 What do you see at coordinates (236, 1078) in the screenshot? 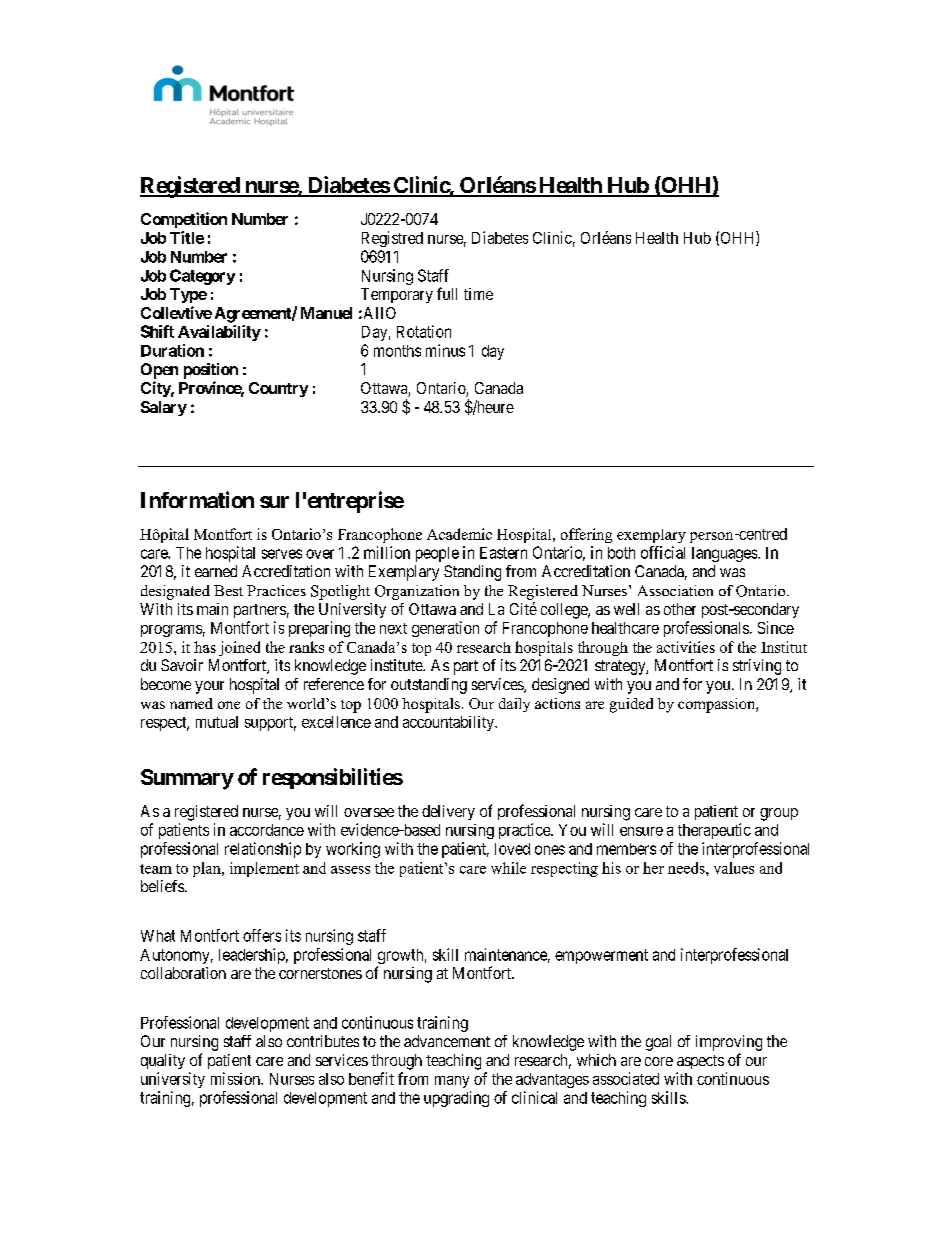
I see `mission` at bounding box center [236, 1078].
